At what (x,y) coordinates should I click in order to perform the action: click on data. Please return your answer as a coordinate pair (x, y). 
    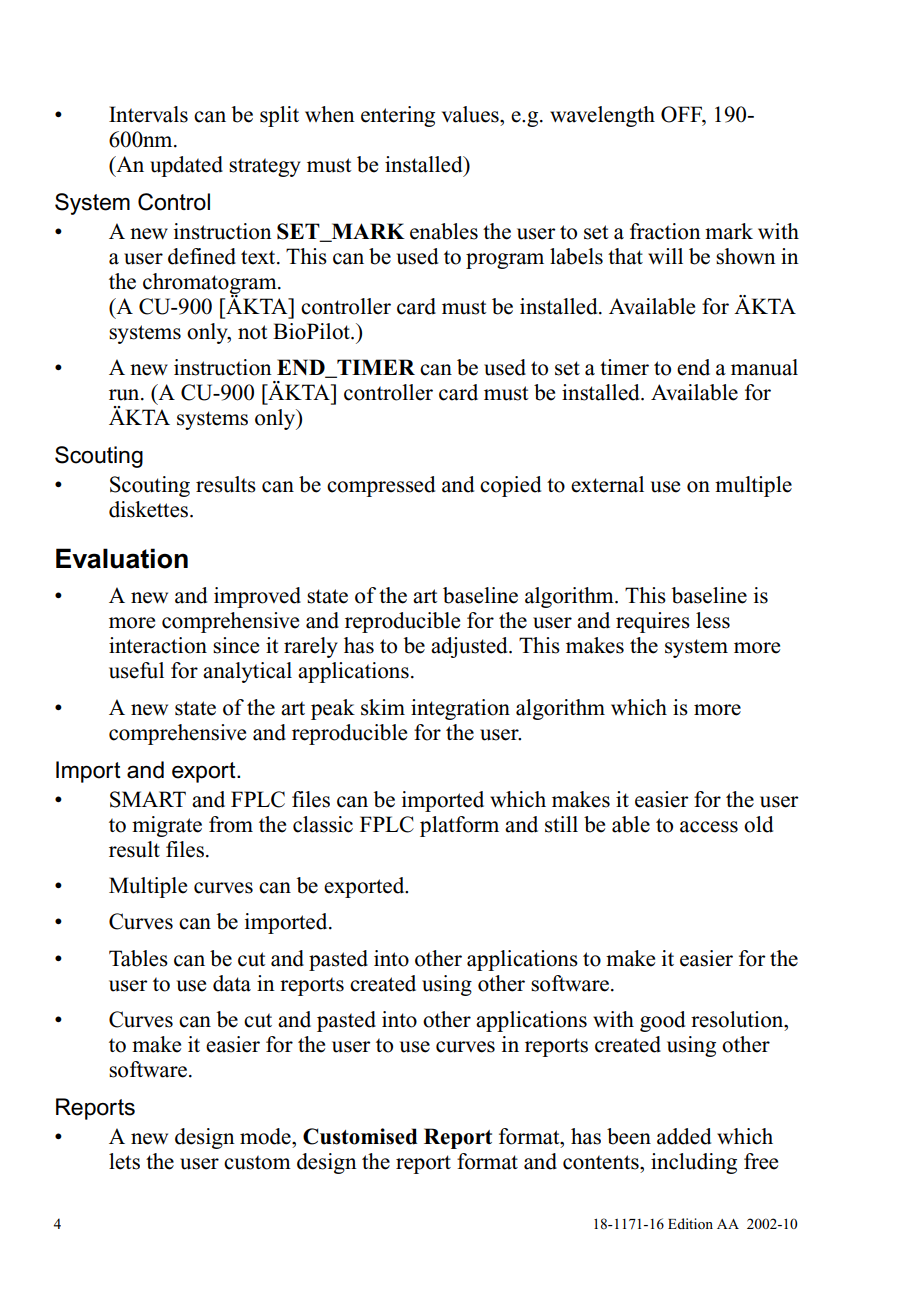
    Looking at the image, I should click on (232, 983).
